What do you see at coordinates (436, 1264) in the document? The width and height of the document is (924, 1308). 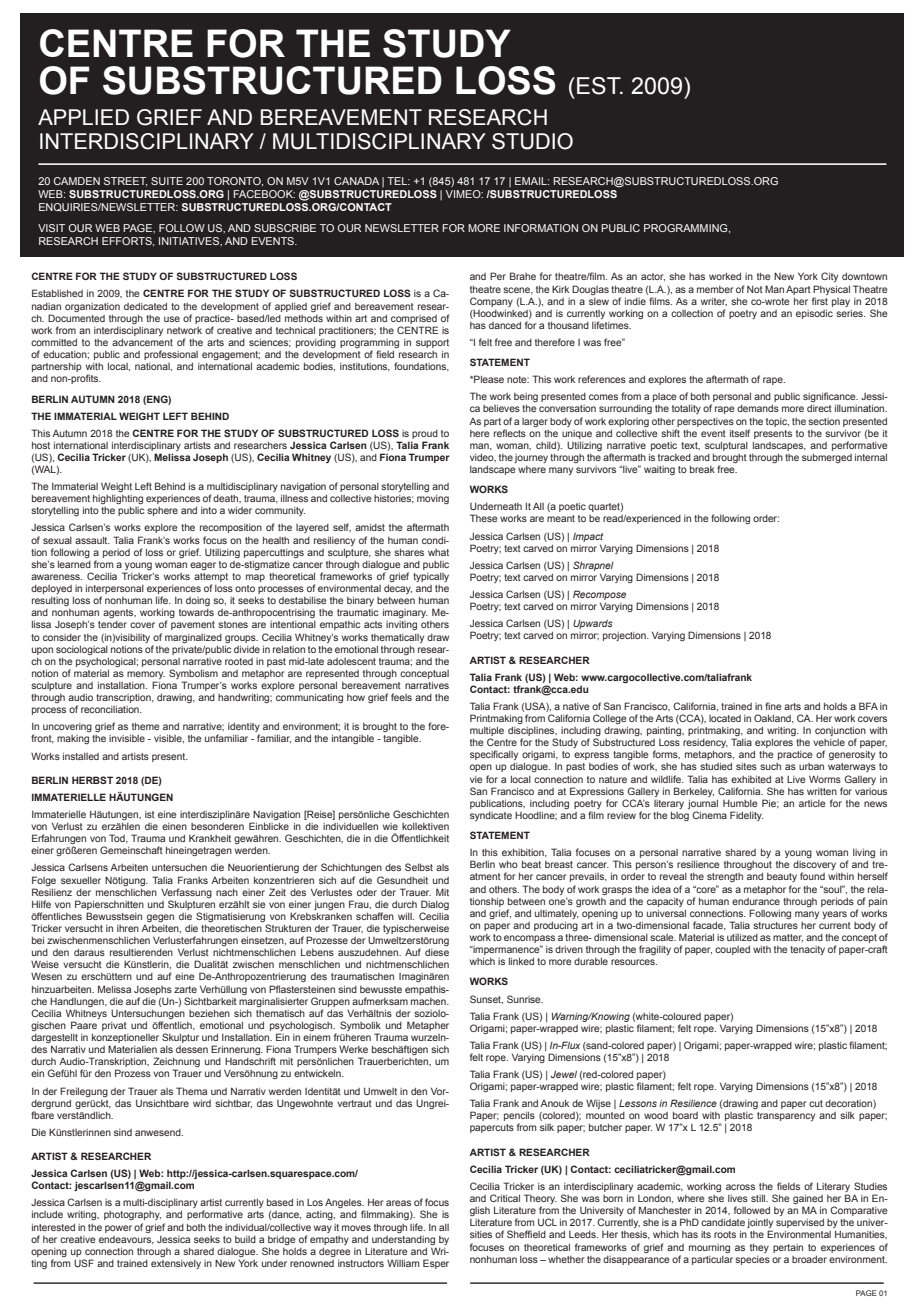 I see `Esper` at bounding box center [436, 1264].
